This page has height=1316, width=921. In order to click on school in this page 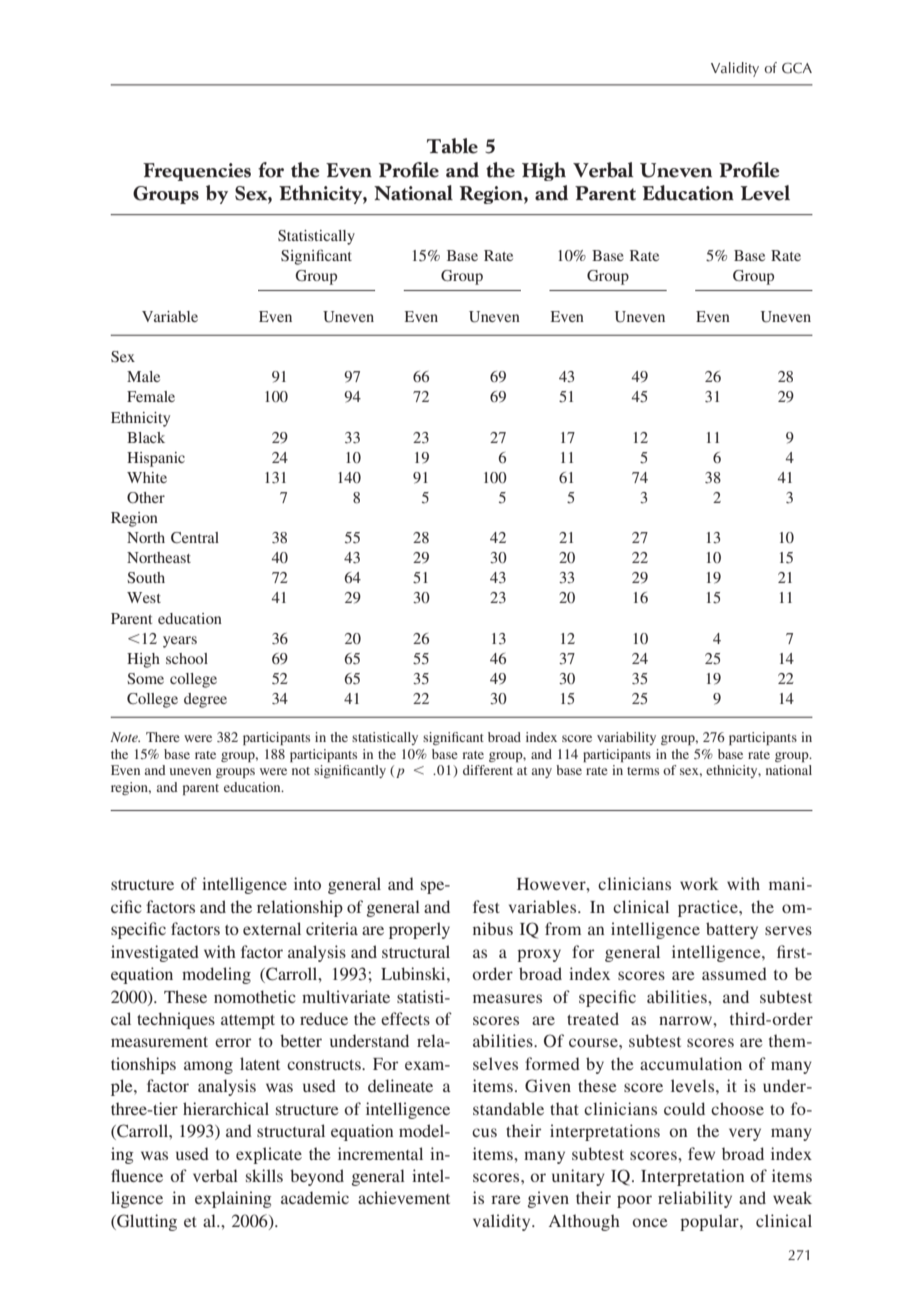, I will do `click(187, 658)`.
